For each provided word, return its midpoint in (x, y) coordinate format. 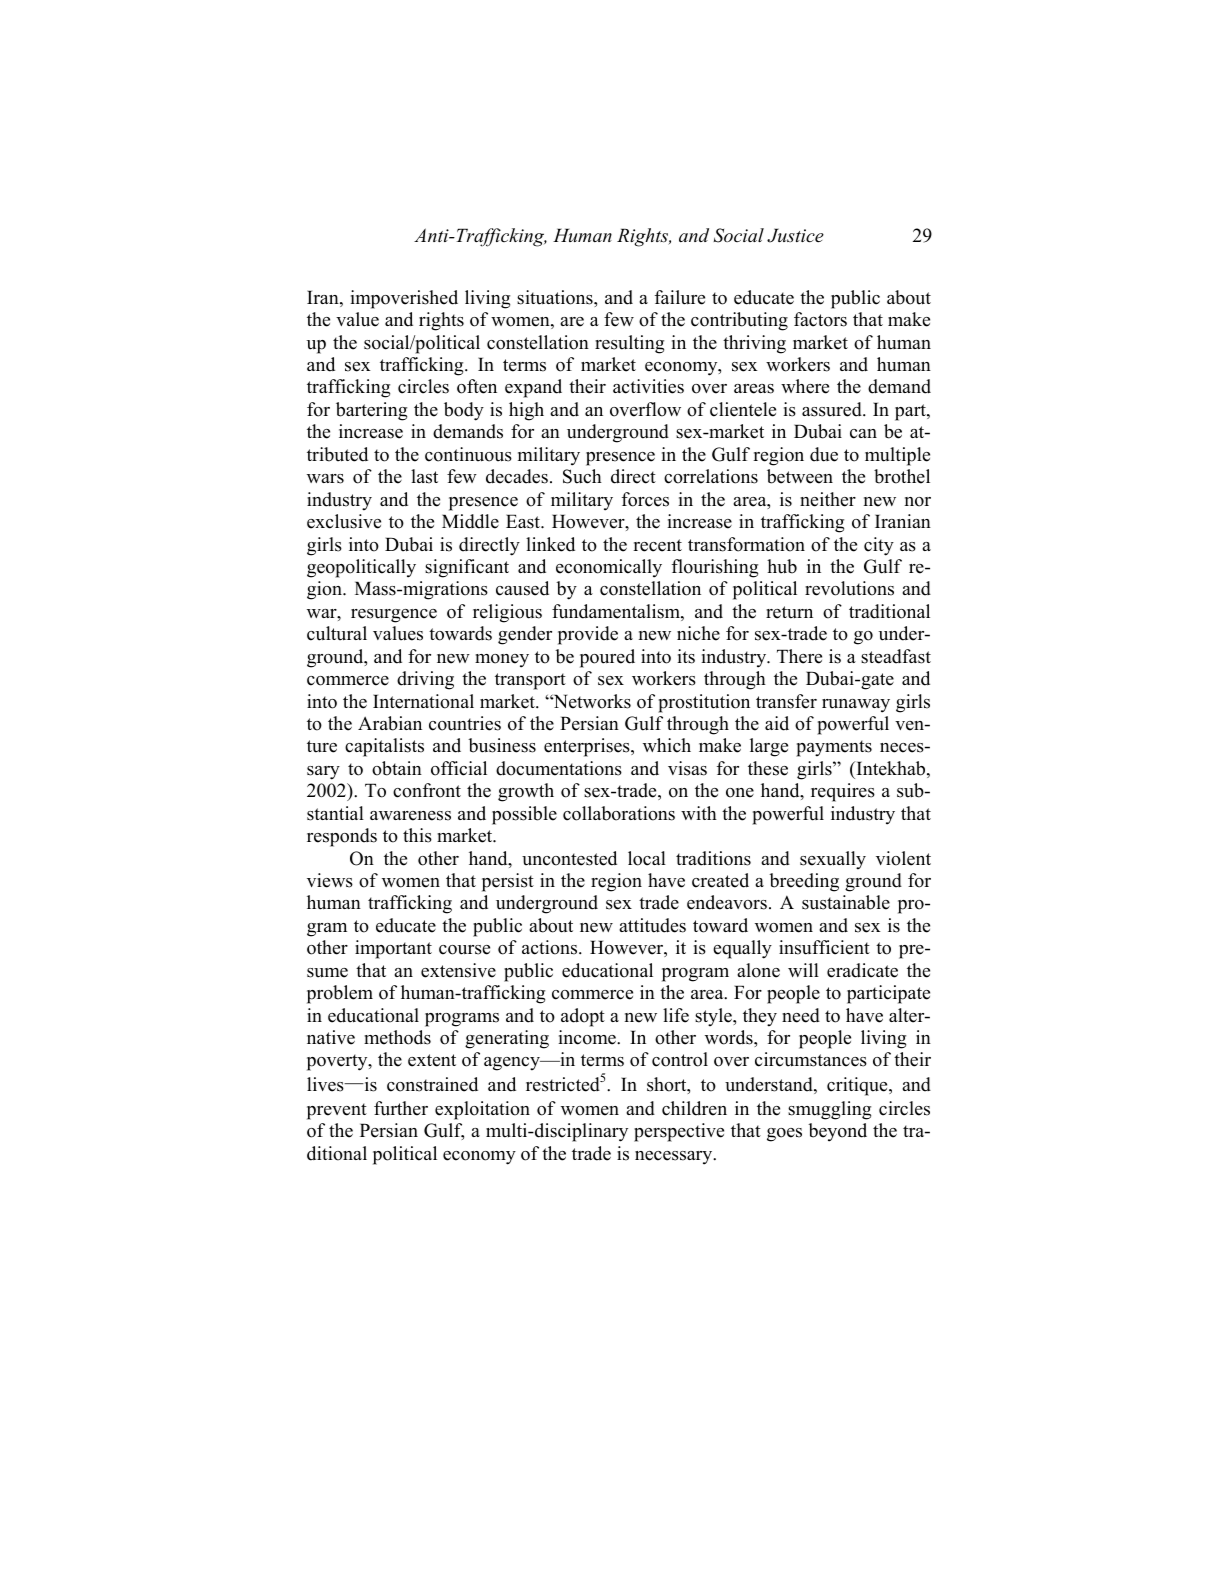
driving (425, 680)
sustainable (846, 902)
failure (680, 297)
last (424, 476)
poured (607, 658)
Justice (795, 235)
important (393, 949)
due (824, 454)
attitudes (652, 925)
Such (582, 476)
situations (556, 297)
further (401, 1108)
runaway (856, 706)
